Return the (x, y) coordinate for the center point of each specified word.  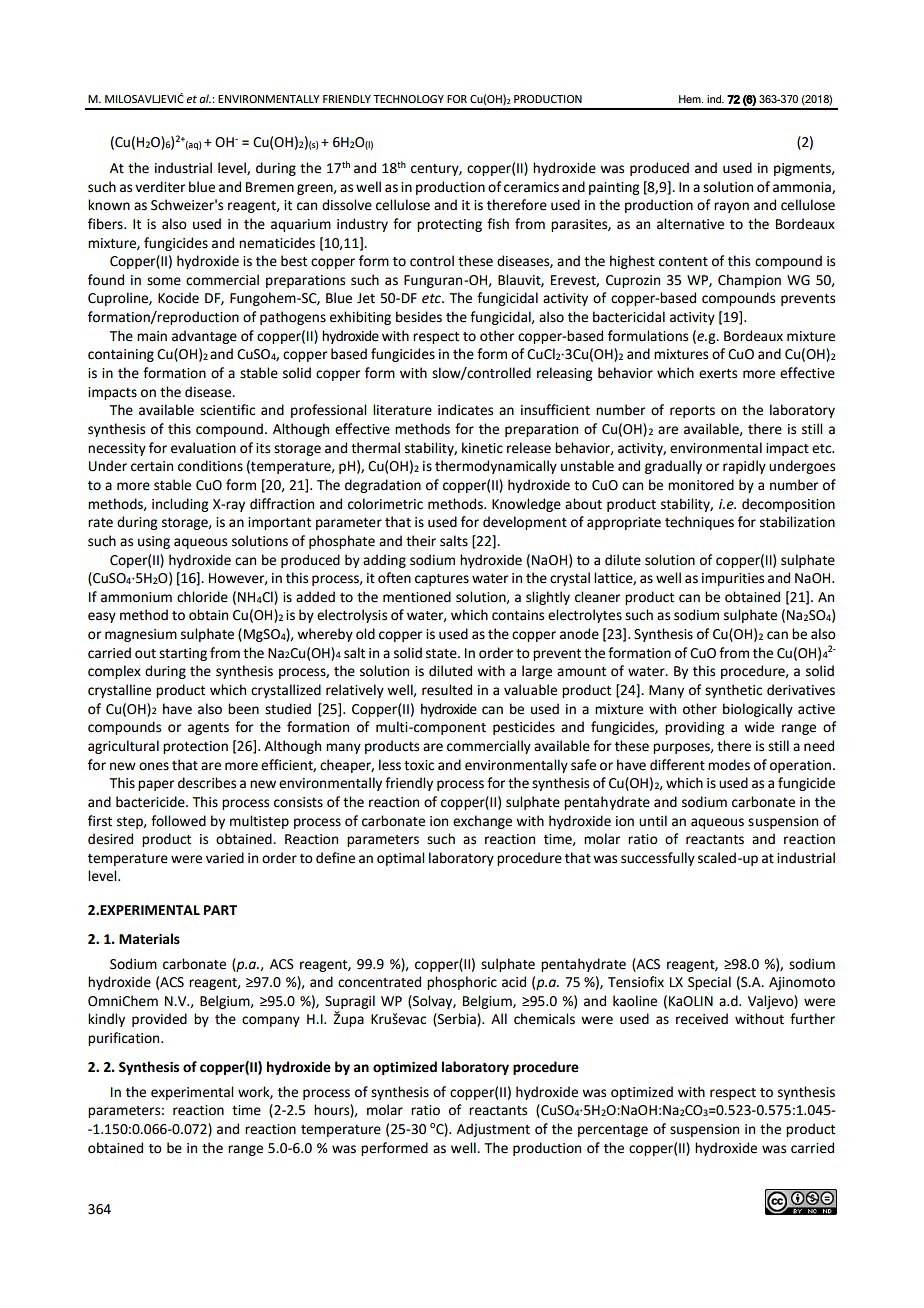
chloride (202, 597)
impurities (733, 579)
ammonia (803, 188)
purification (125, 1039)
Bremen (270, 187)
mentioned (417, 597)
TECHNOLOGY (408, 99)
